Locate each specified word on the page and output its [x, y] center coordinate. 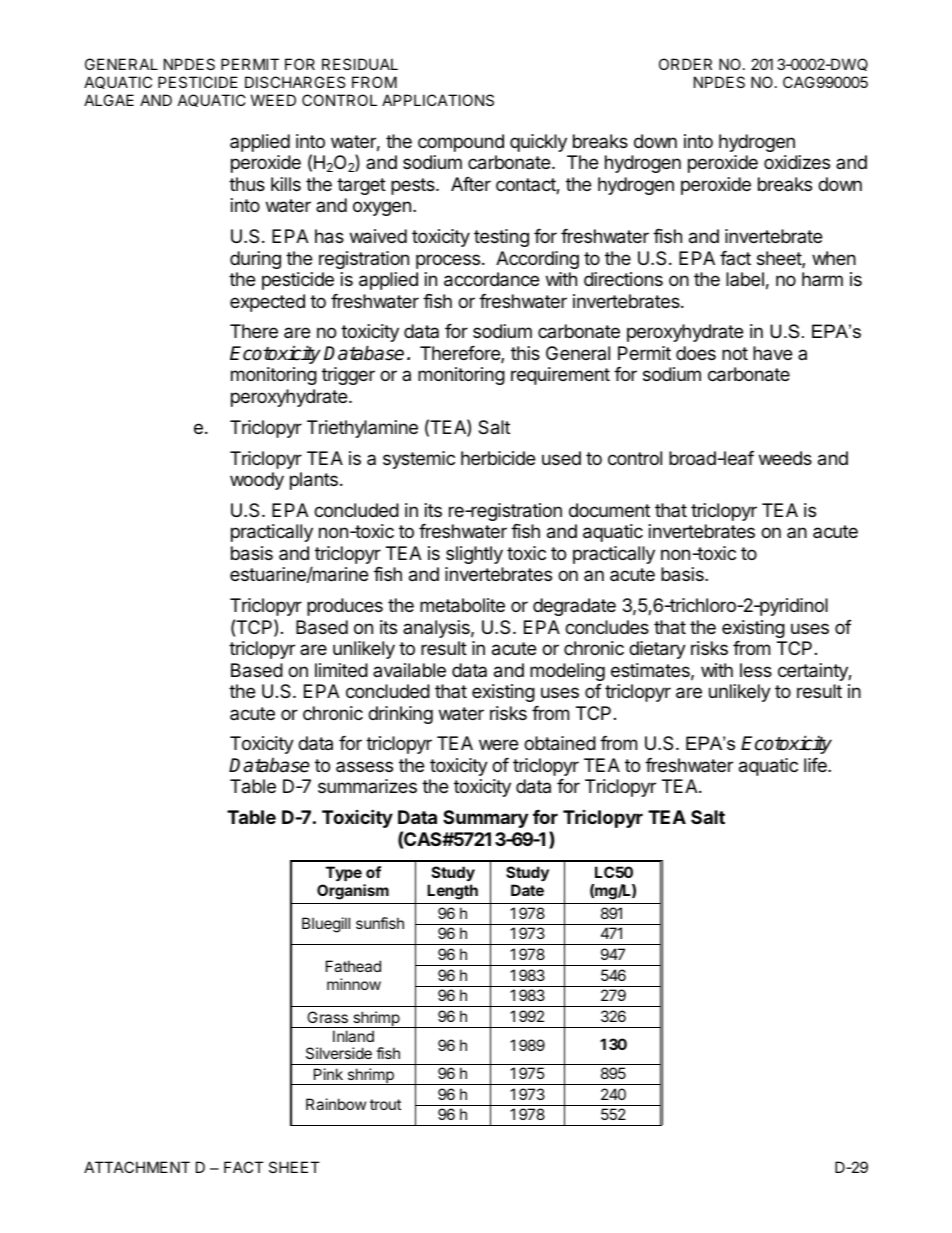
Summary [485, 819]
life [816, 765]
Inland [353, 1036]
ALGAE [109, 100]
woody [257, 481]
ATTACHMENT [137, 1167]
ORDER [685, 64]
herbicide [498, 458]
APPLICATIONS [438, 100]
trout [385, 1104]
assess [364, 766]
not [735, 353]
